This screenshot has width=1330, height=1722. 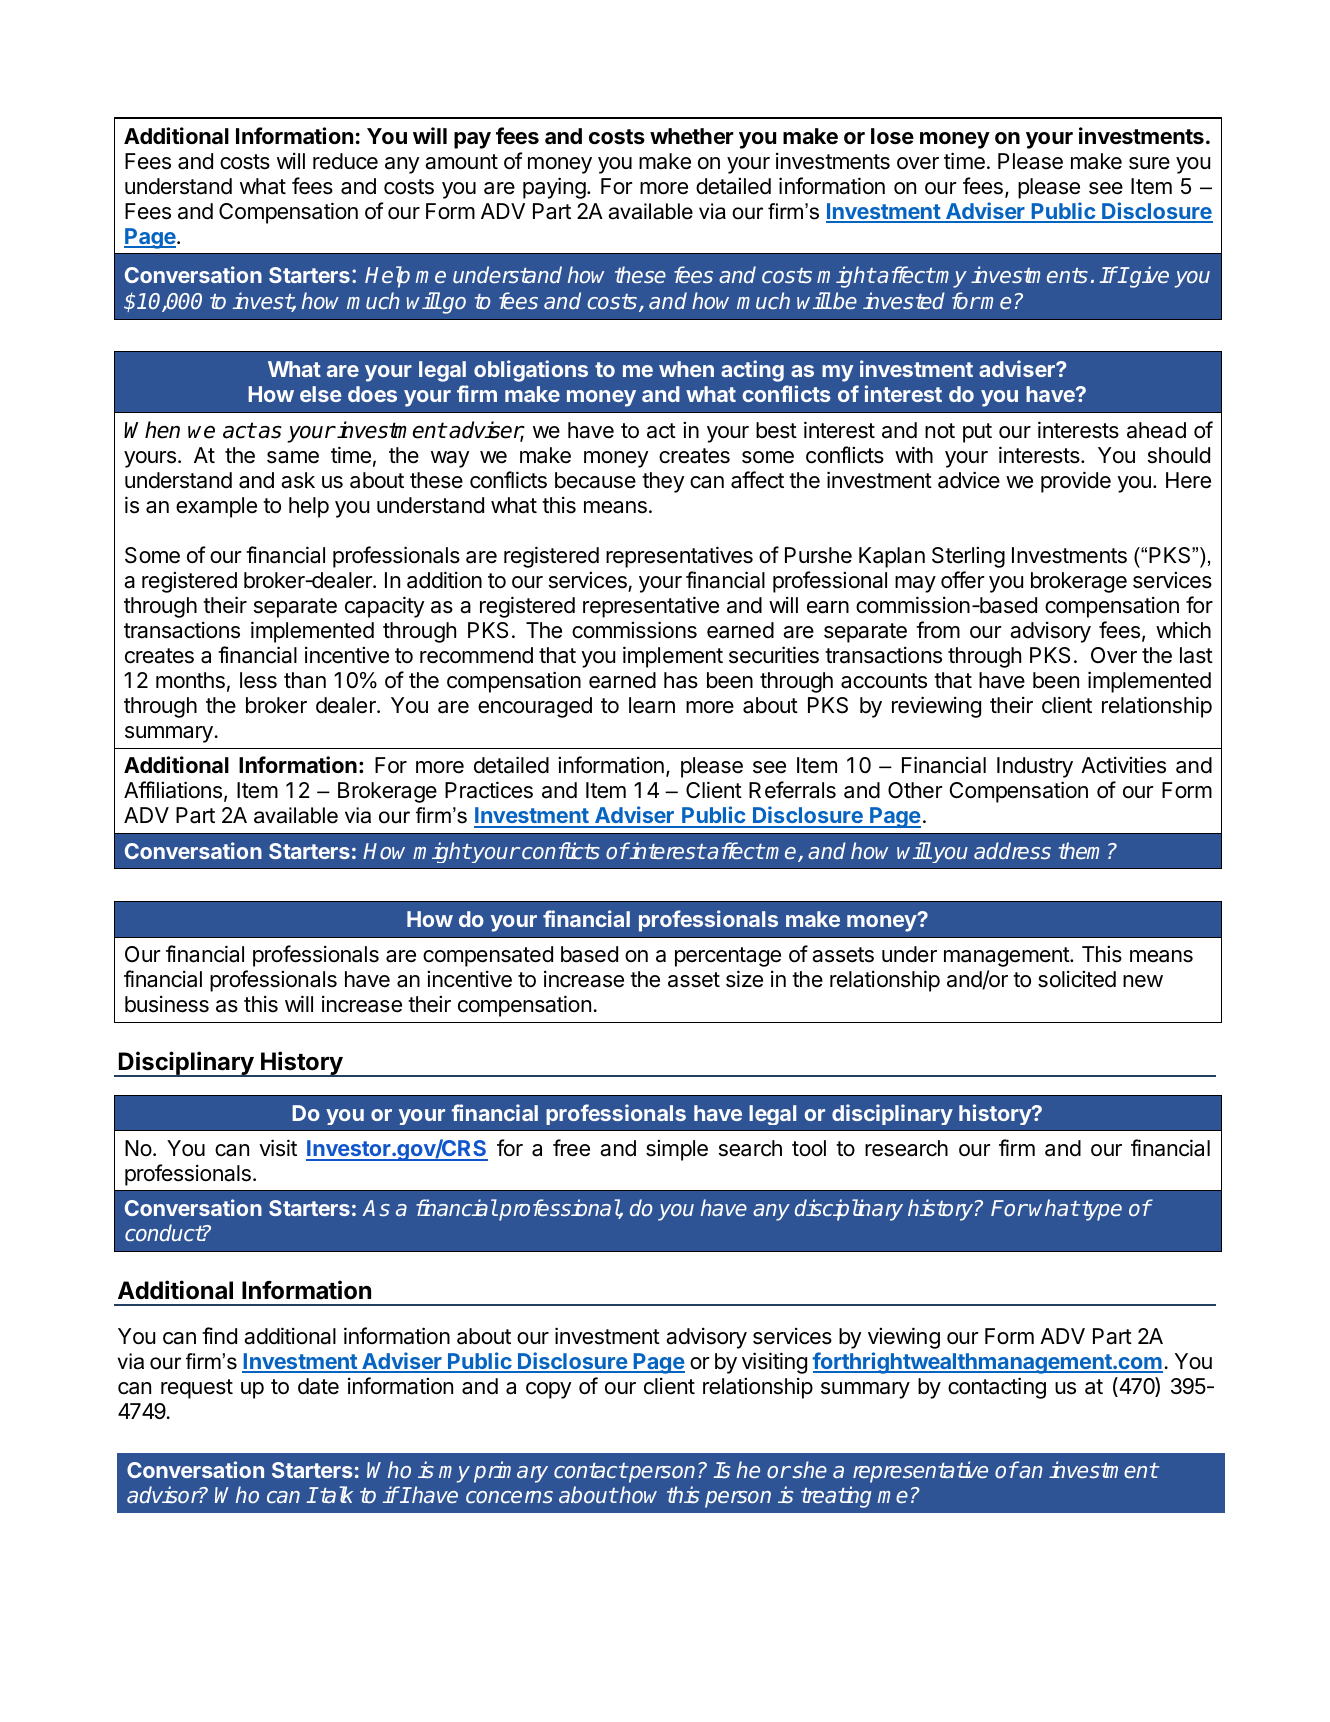 What do you see at coordinates (677, 1150) in the screenshot?
I see `simple` at bounding box center [677, 1150].
